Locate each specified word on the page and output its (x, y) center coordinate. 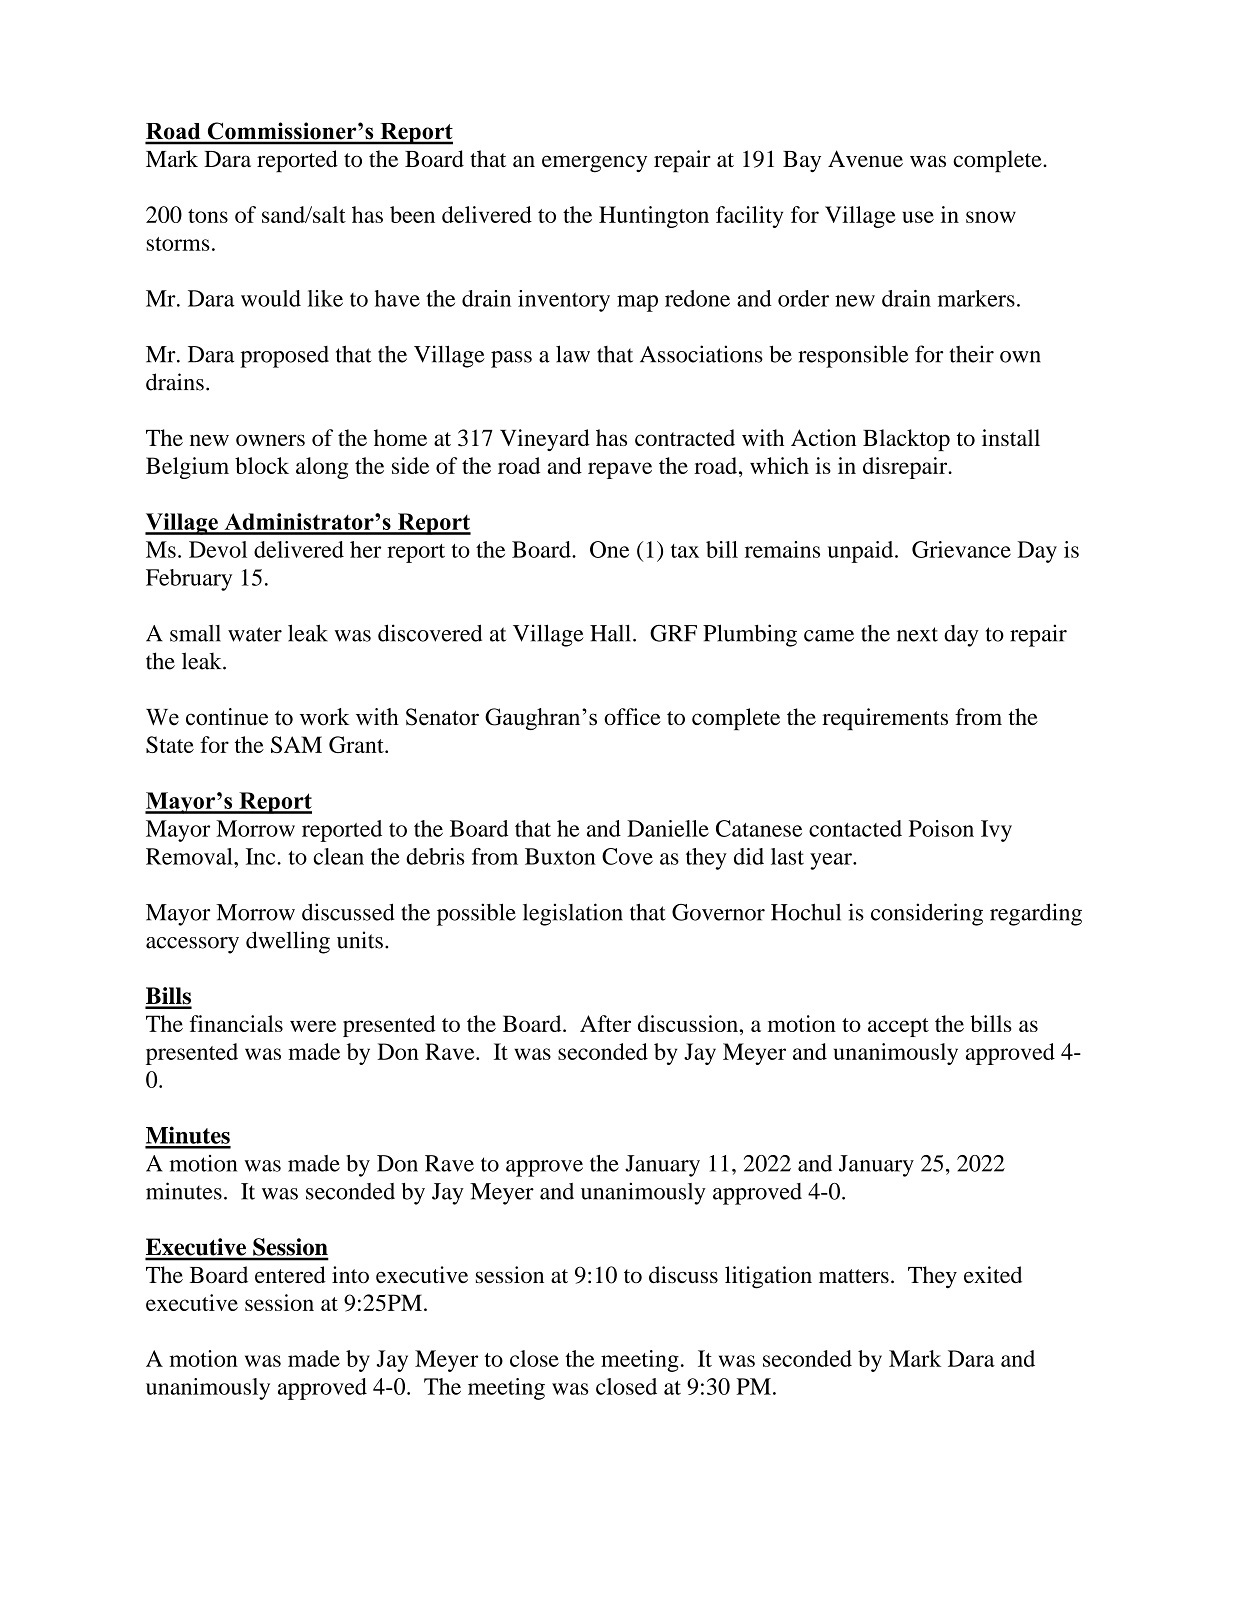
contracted (685, 437)
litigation (768, 1277)
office (632, 716)
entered (290, 1274)
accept (898, 1027)
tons (208, 216)
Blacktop (906, 440)
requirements (885, 719)
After (605, 1023)
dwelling (288, 942)
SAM (296, 744)
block (262, 465)
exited (993, 1274)
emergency (594, 164)
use (918, 217)
